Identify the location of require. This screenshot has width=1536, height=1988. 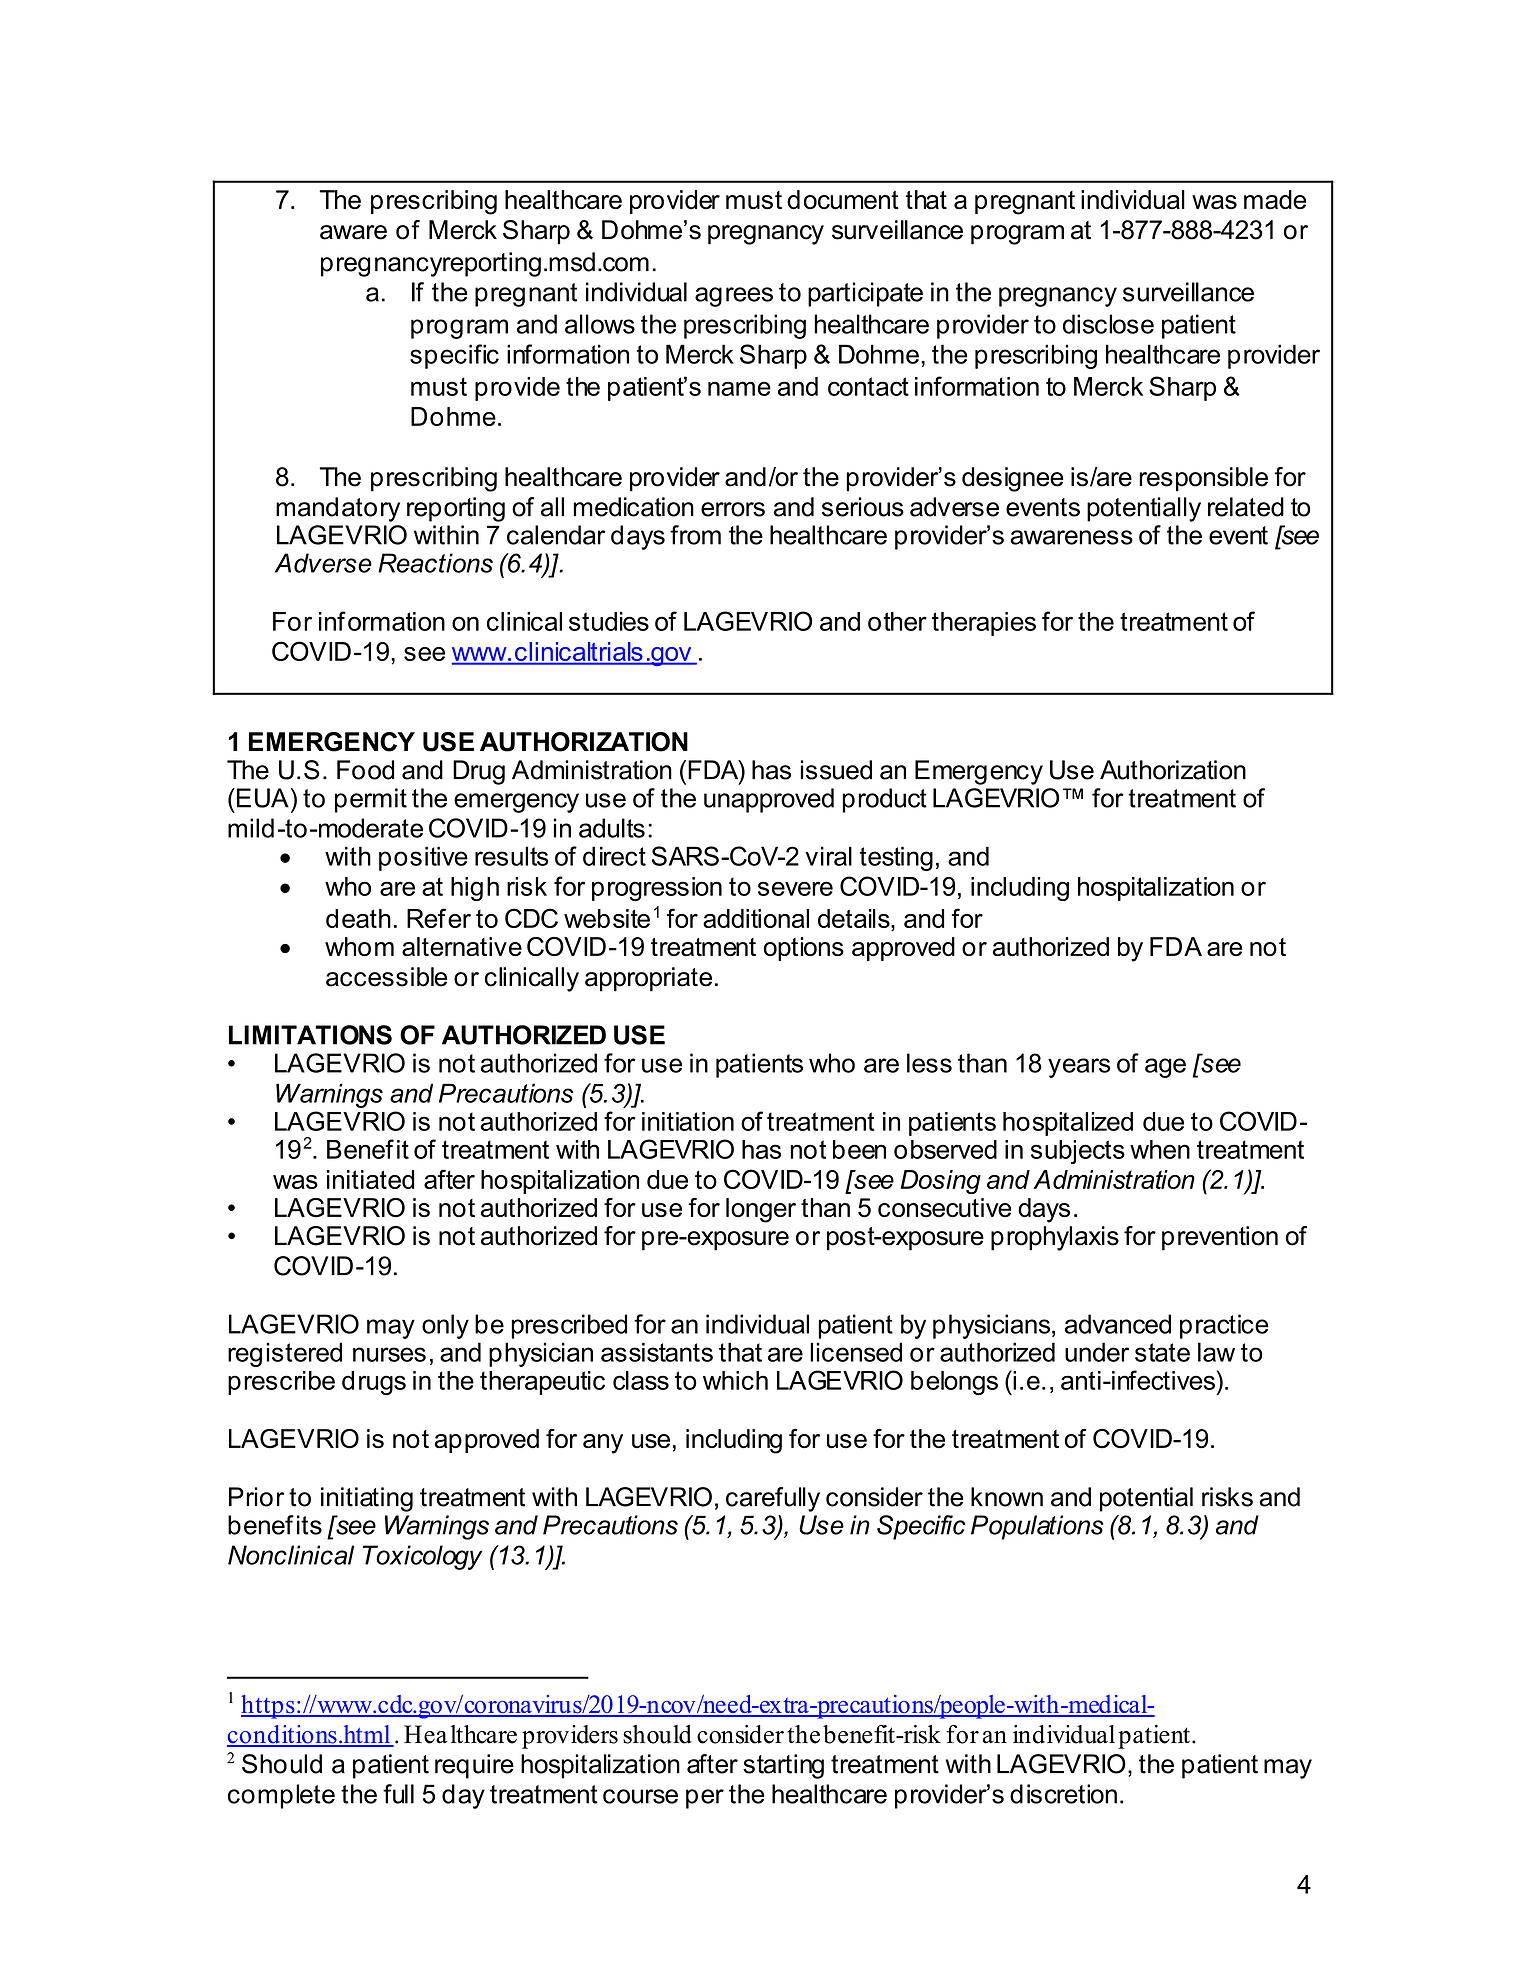
(474, 1766).
